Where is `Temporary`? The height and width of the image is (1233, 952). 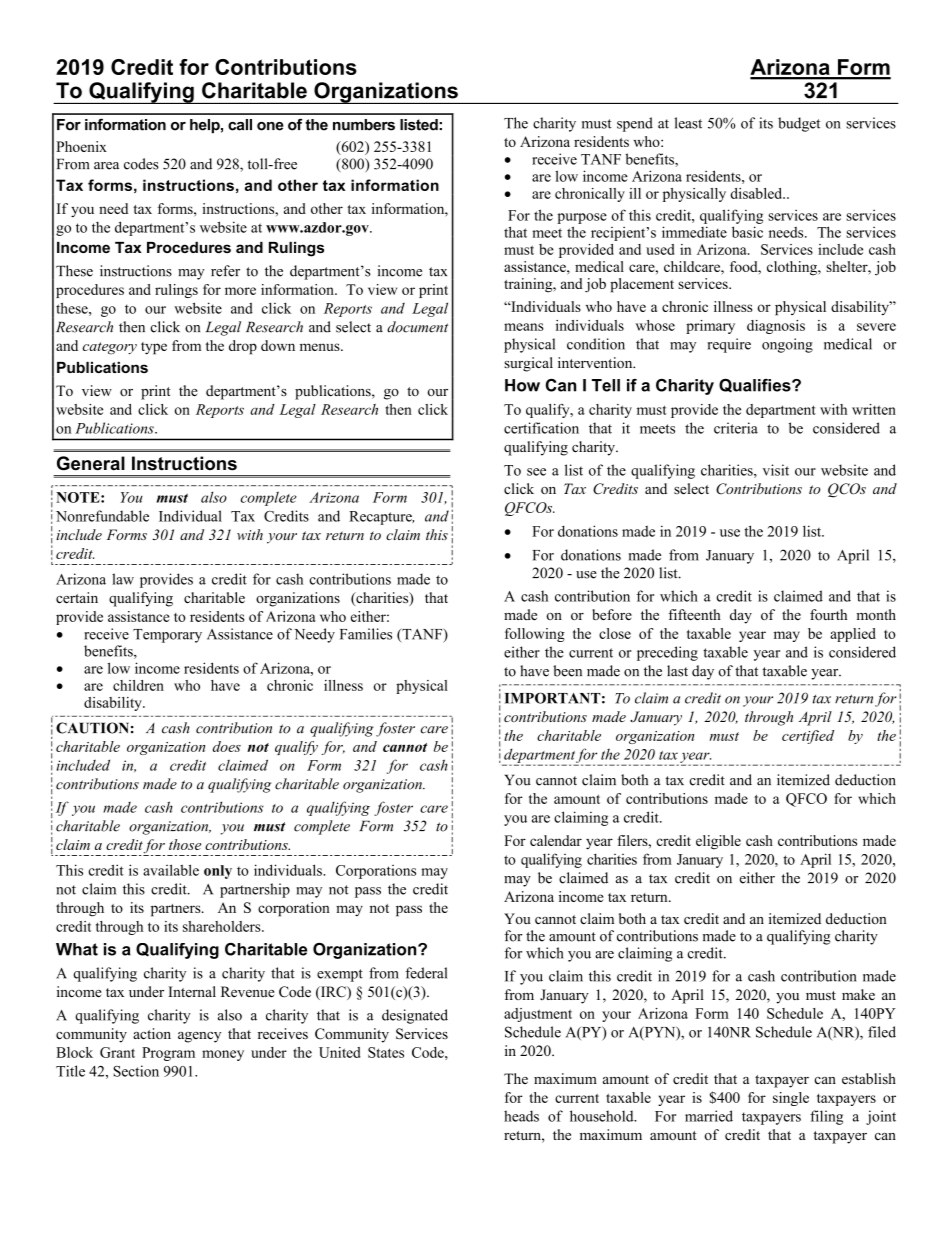 Temporary is located at coordinates (167, 636).
